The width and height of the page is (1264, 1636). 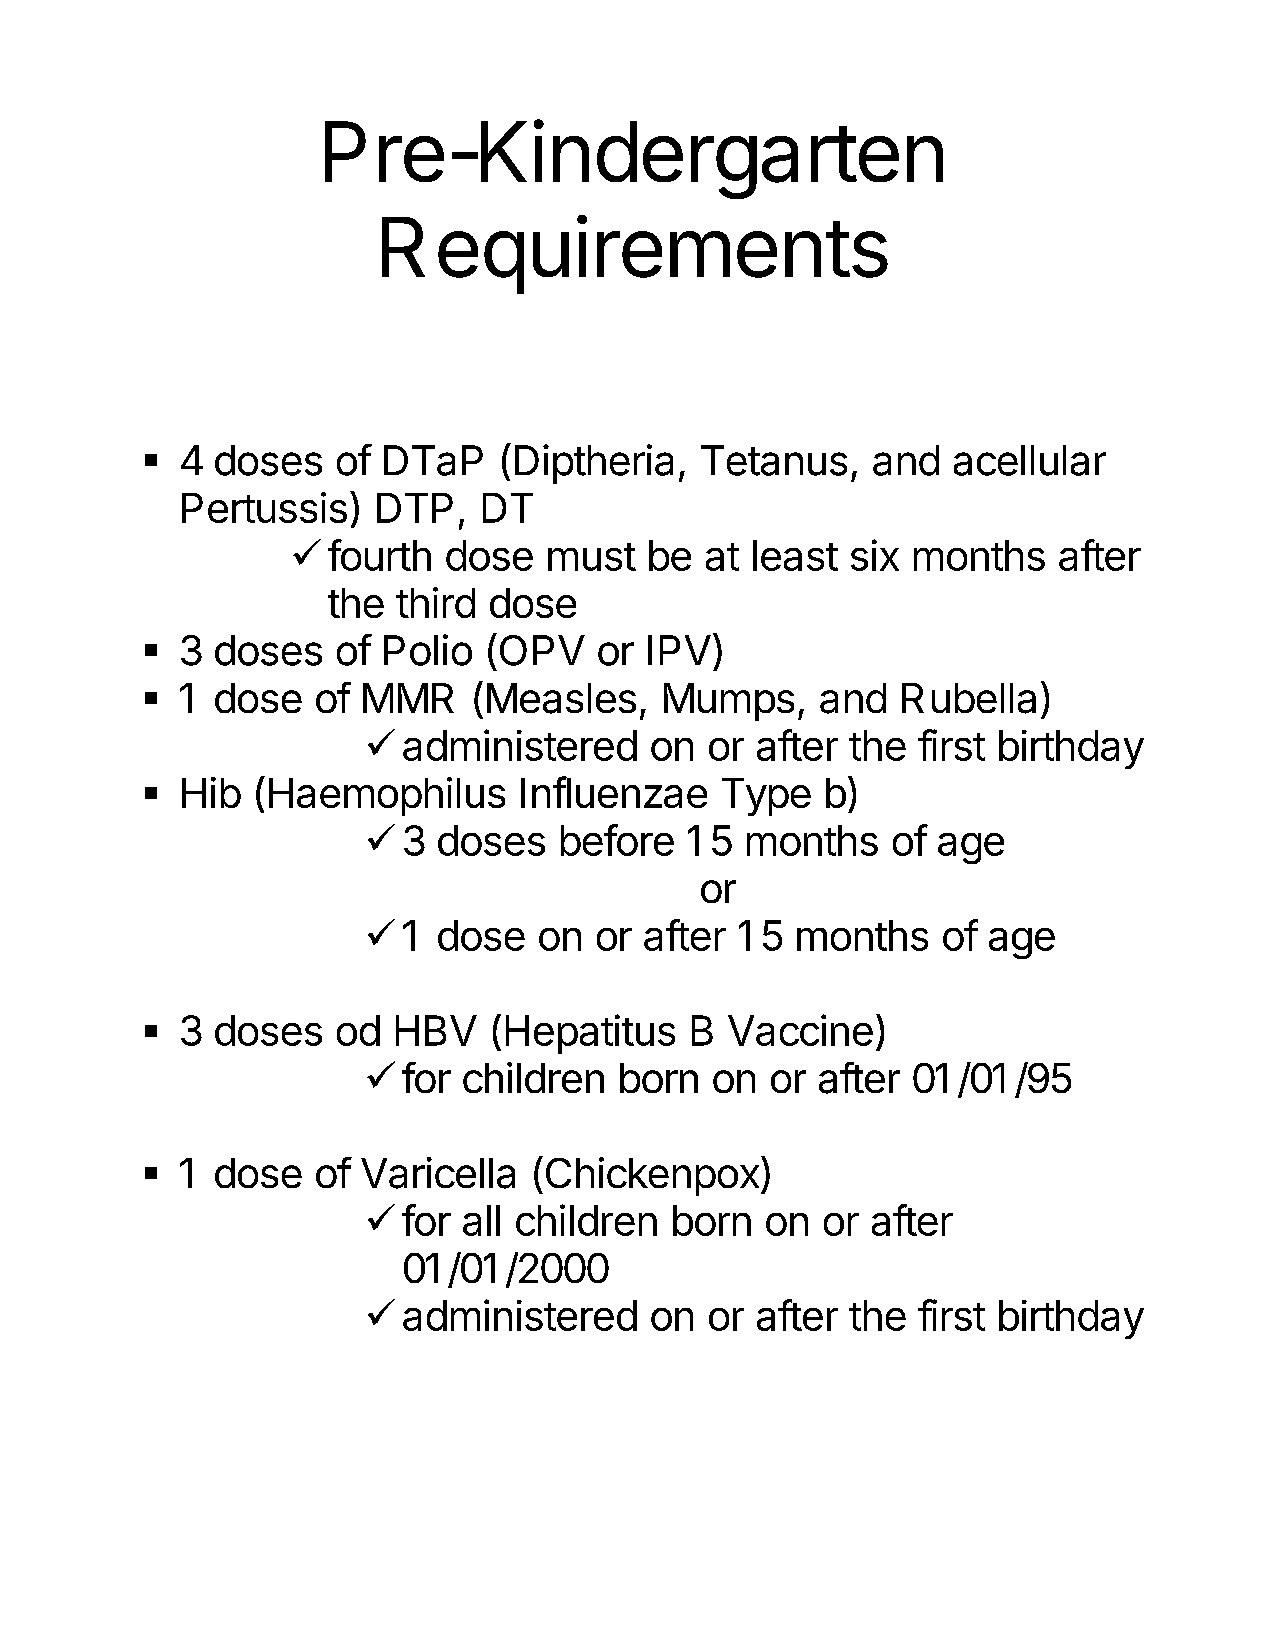 I want to click on Rubella, so click(x=969, y=698).
